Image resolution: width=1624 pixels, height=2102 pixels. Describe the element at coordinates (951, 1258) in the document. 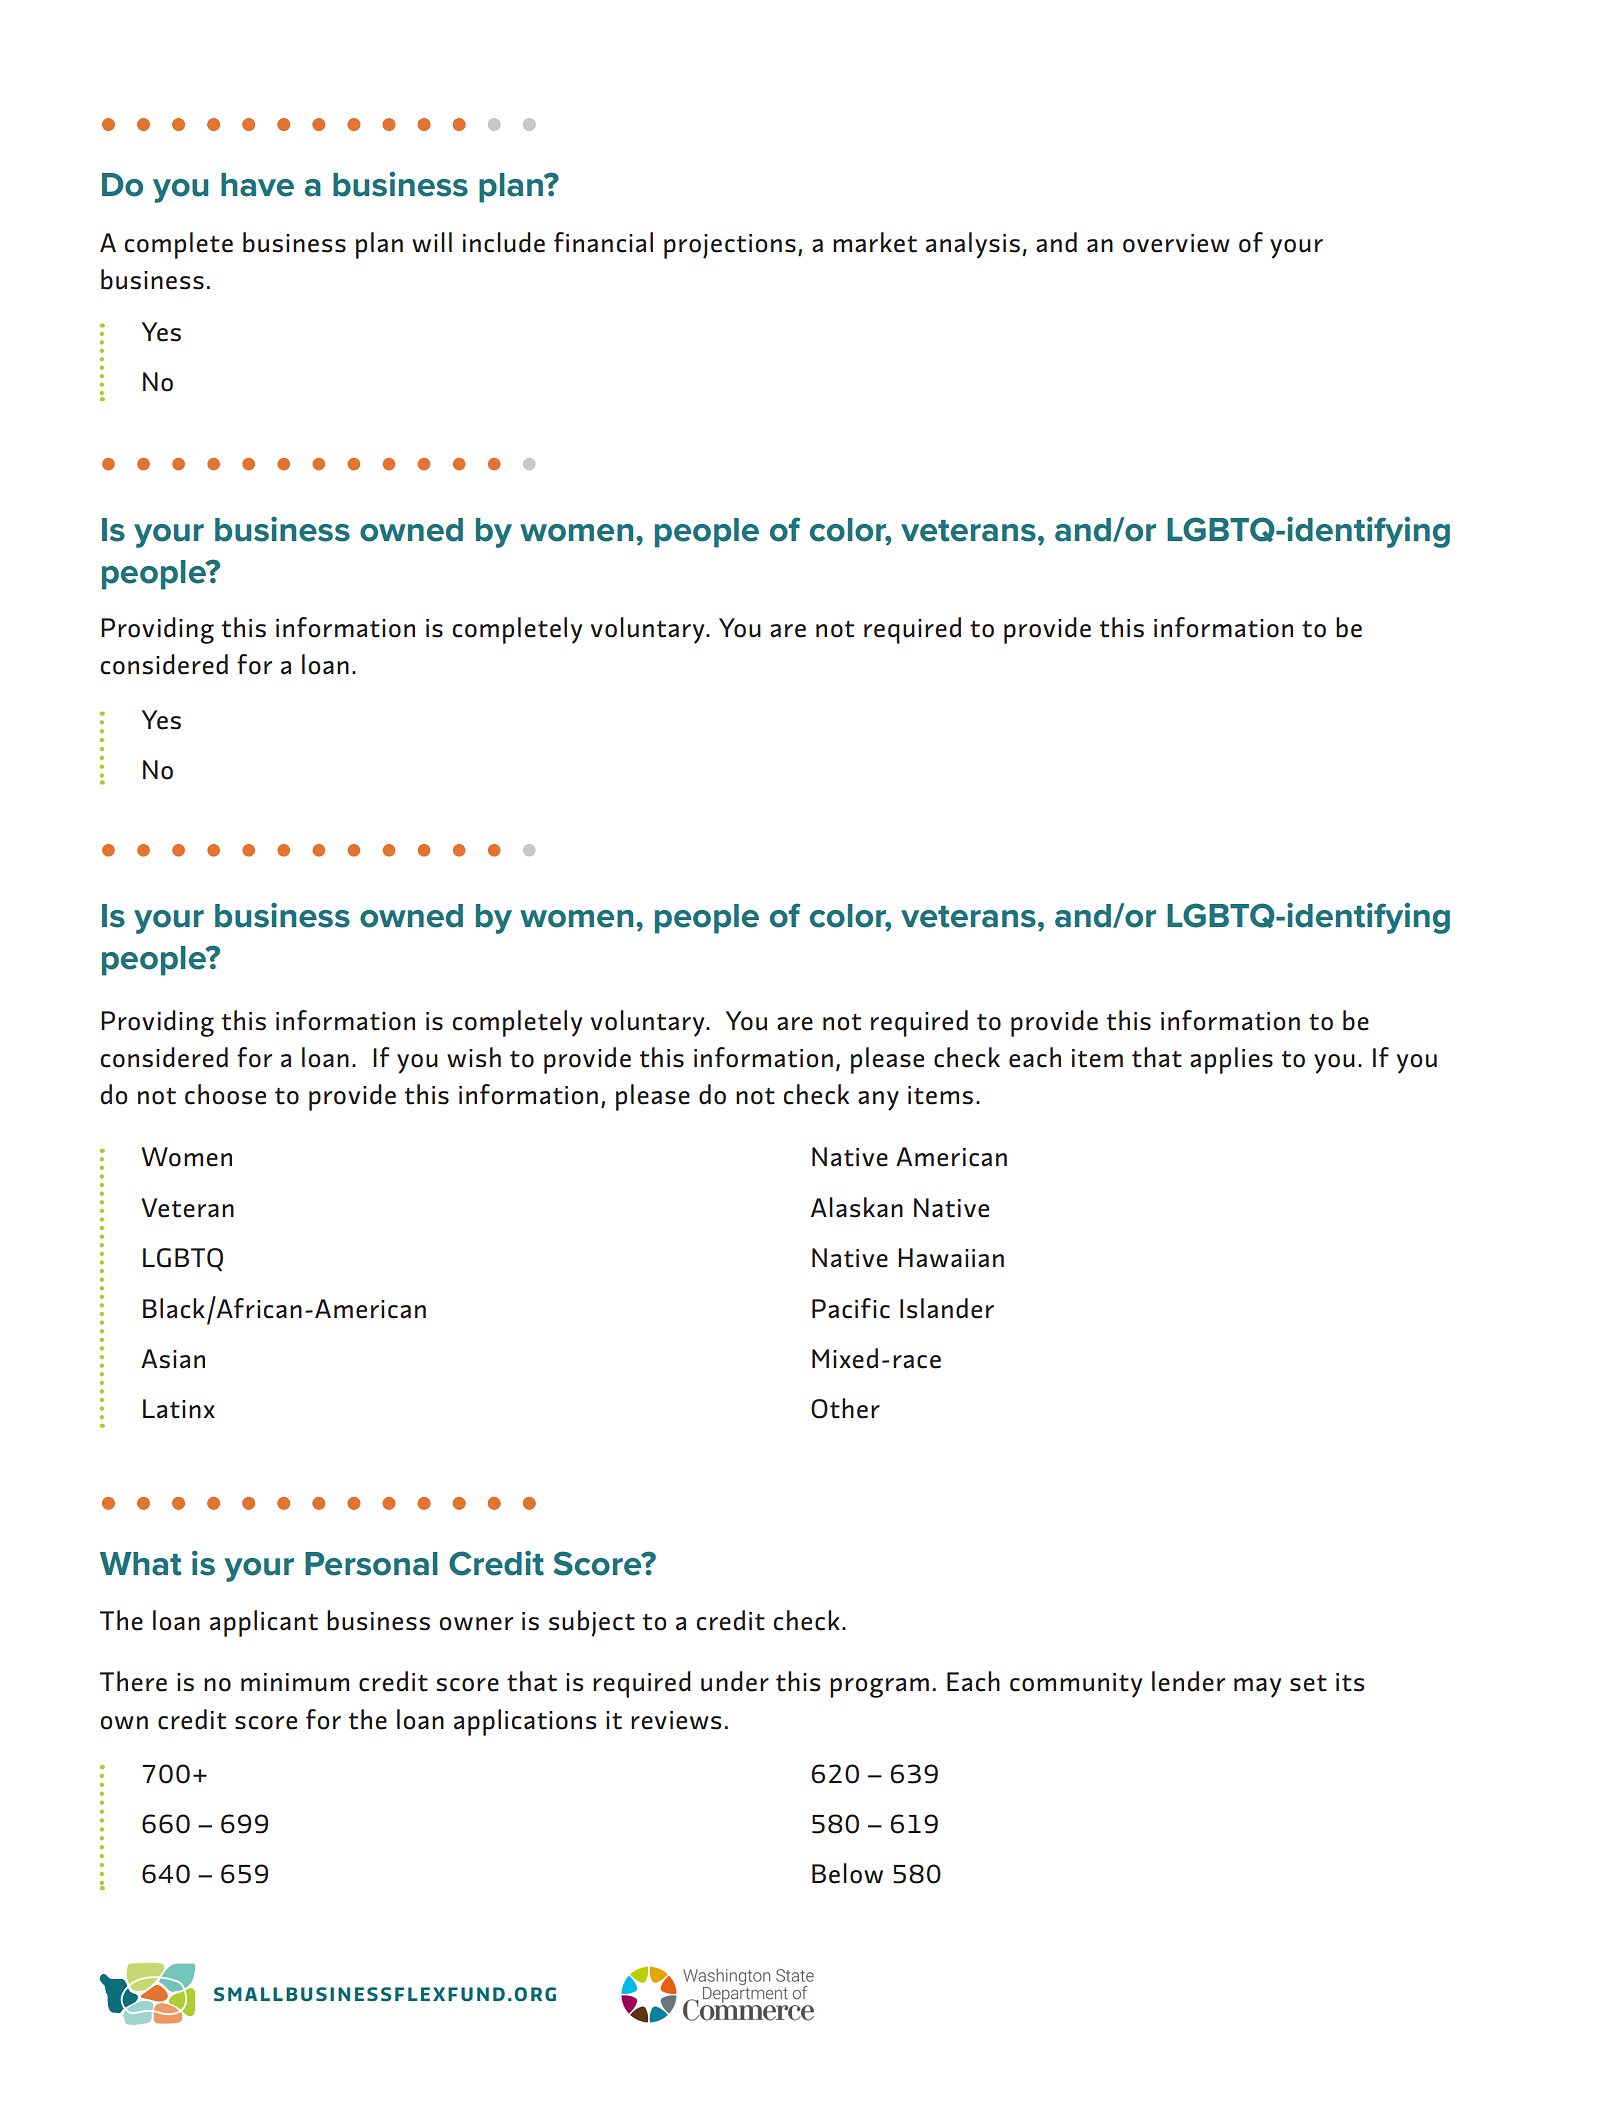

I see `Hawaiian` at that location.
